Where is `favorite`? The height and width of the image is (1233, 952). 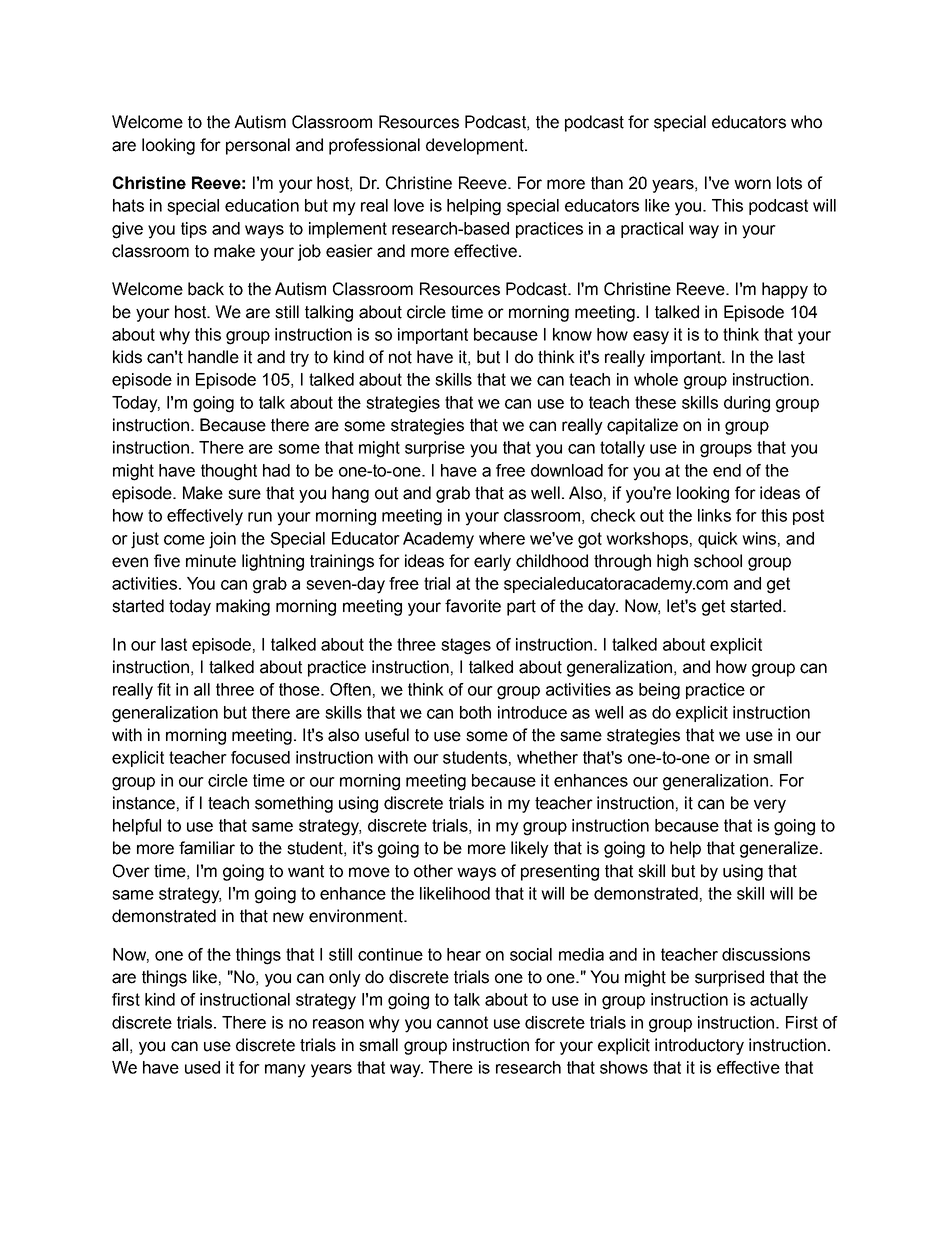 favorite is located at coordinates (473, 606).
